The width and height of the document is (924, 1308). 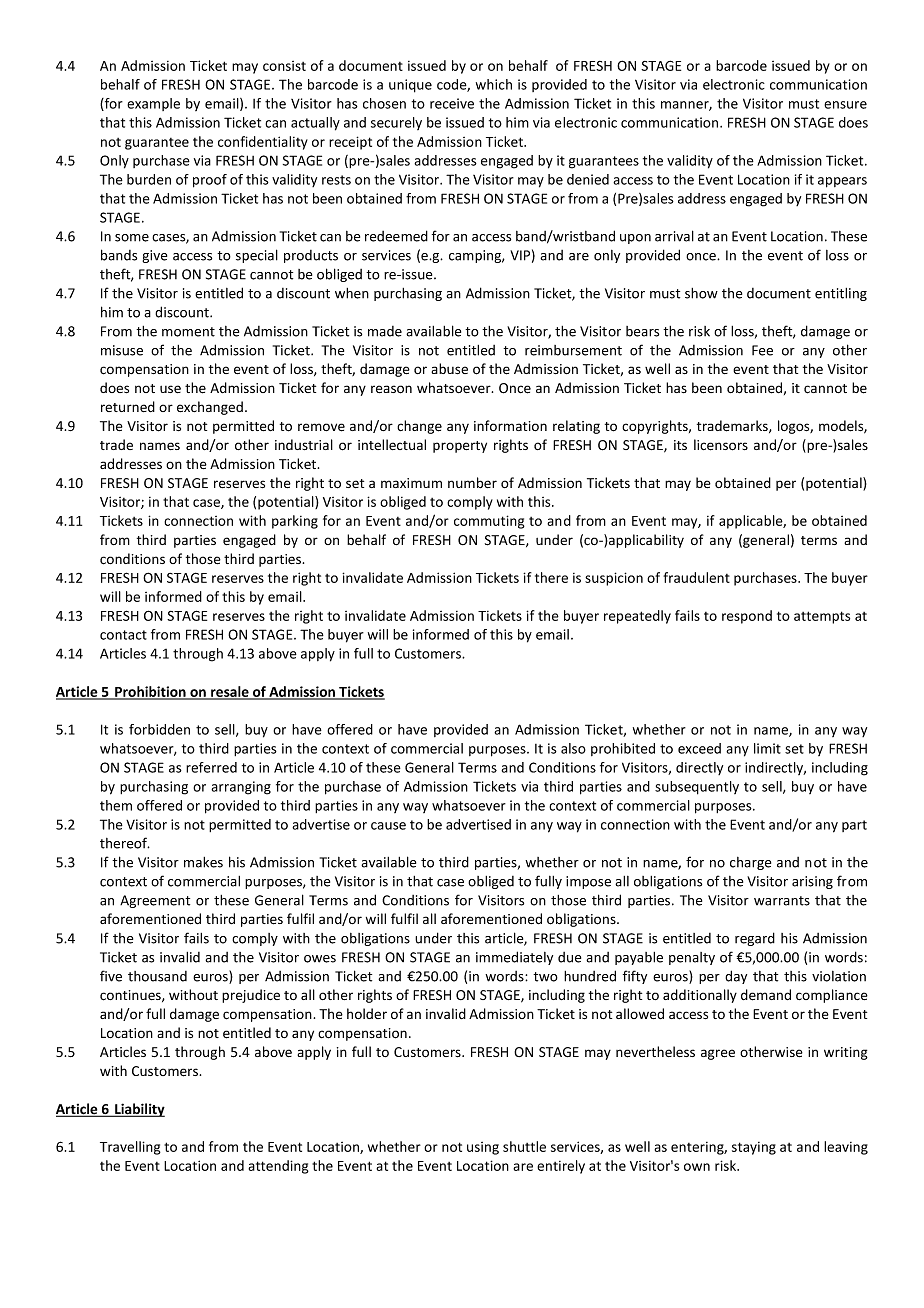 I want to click on limit, so click(x=767, y=748).
